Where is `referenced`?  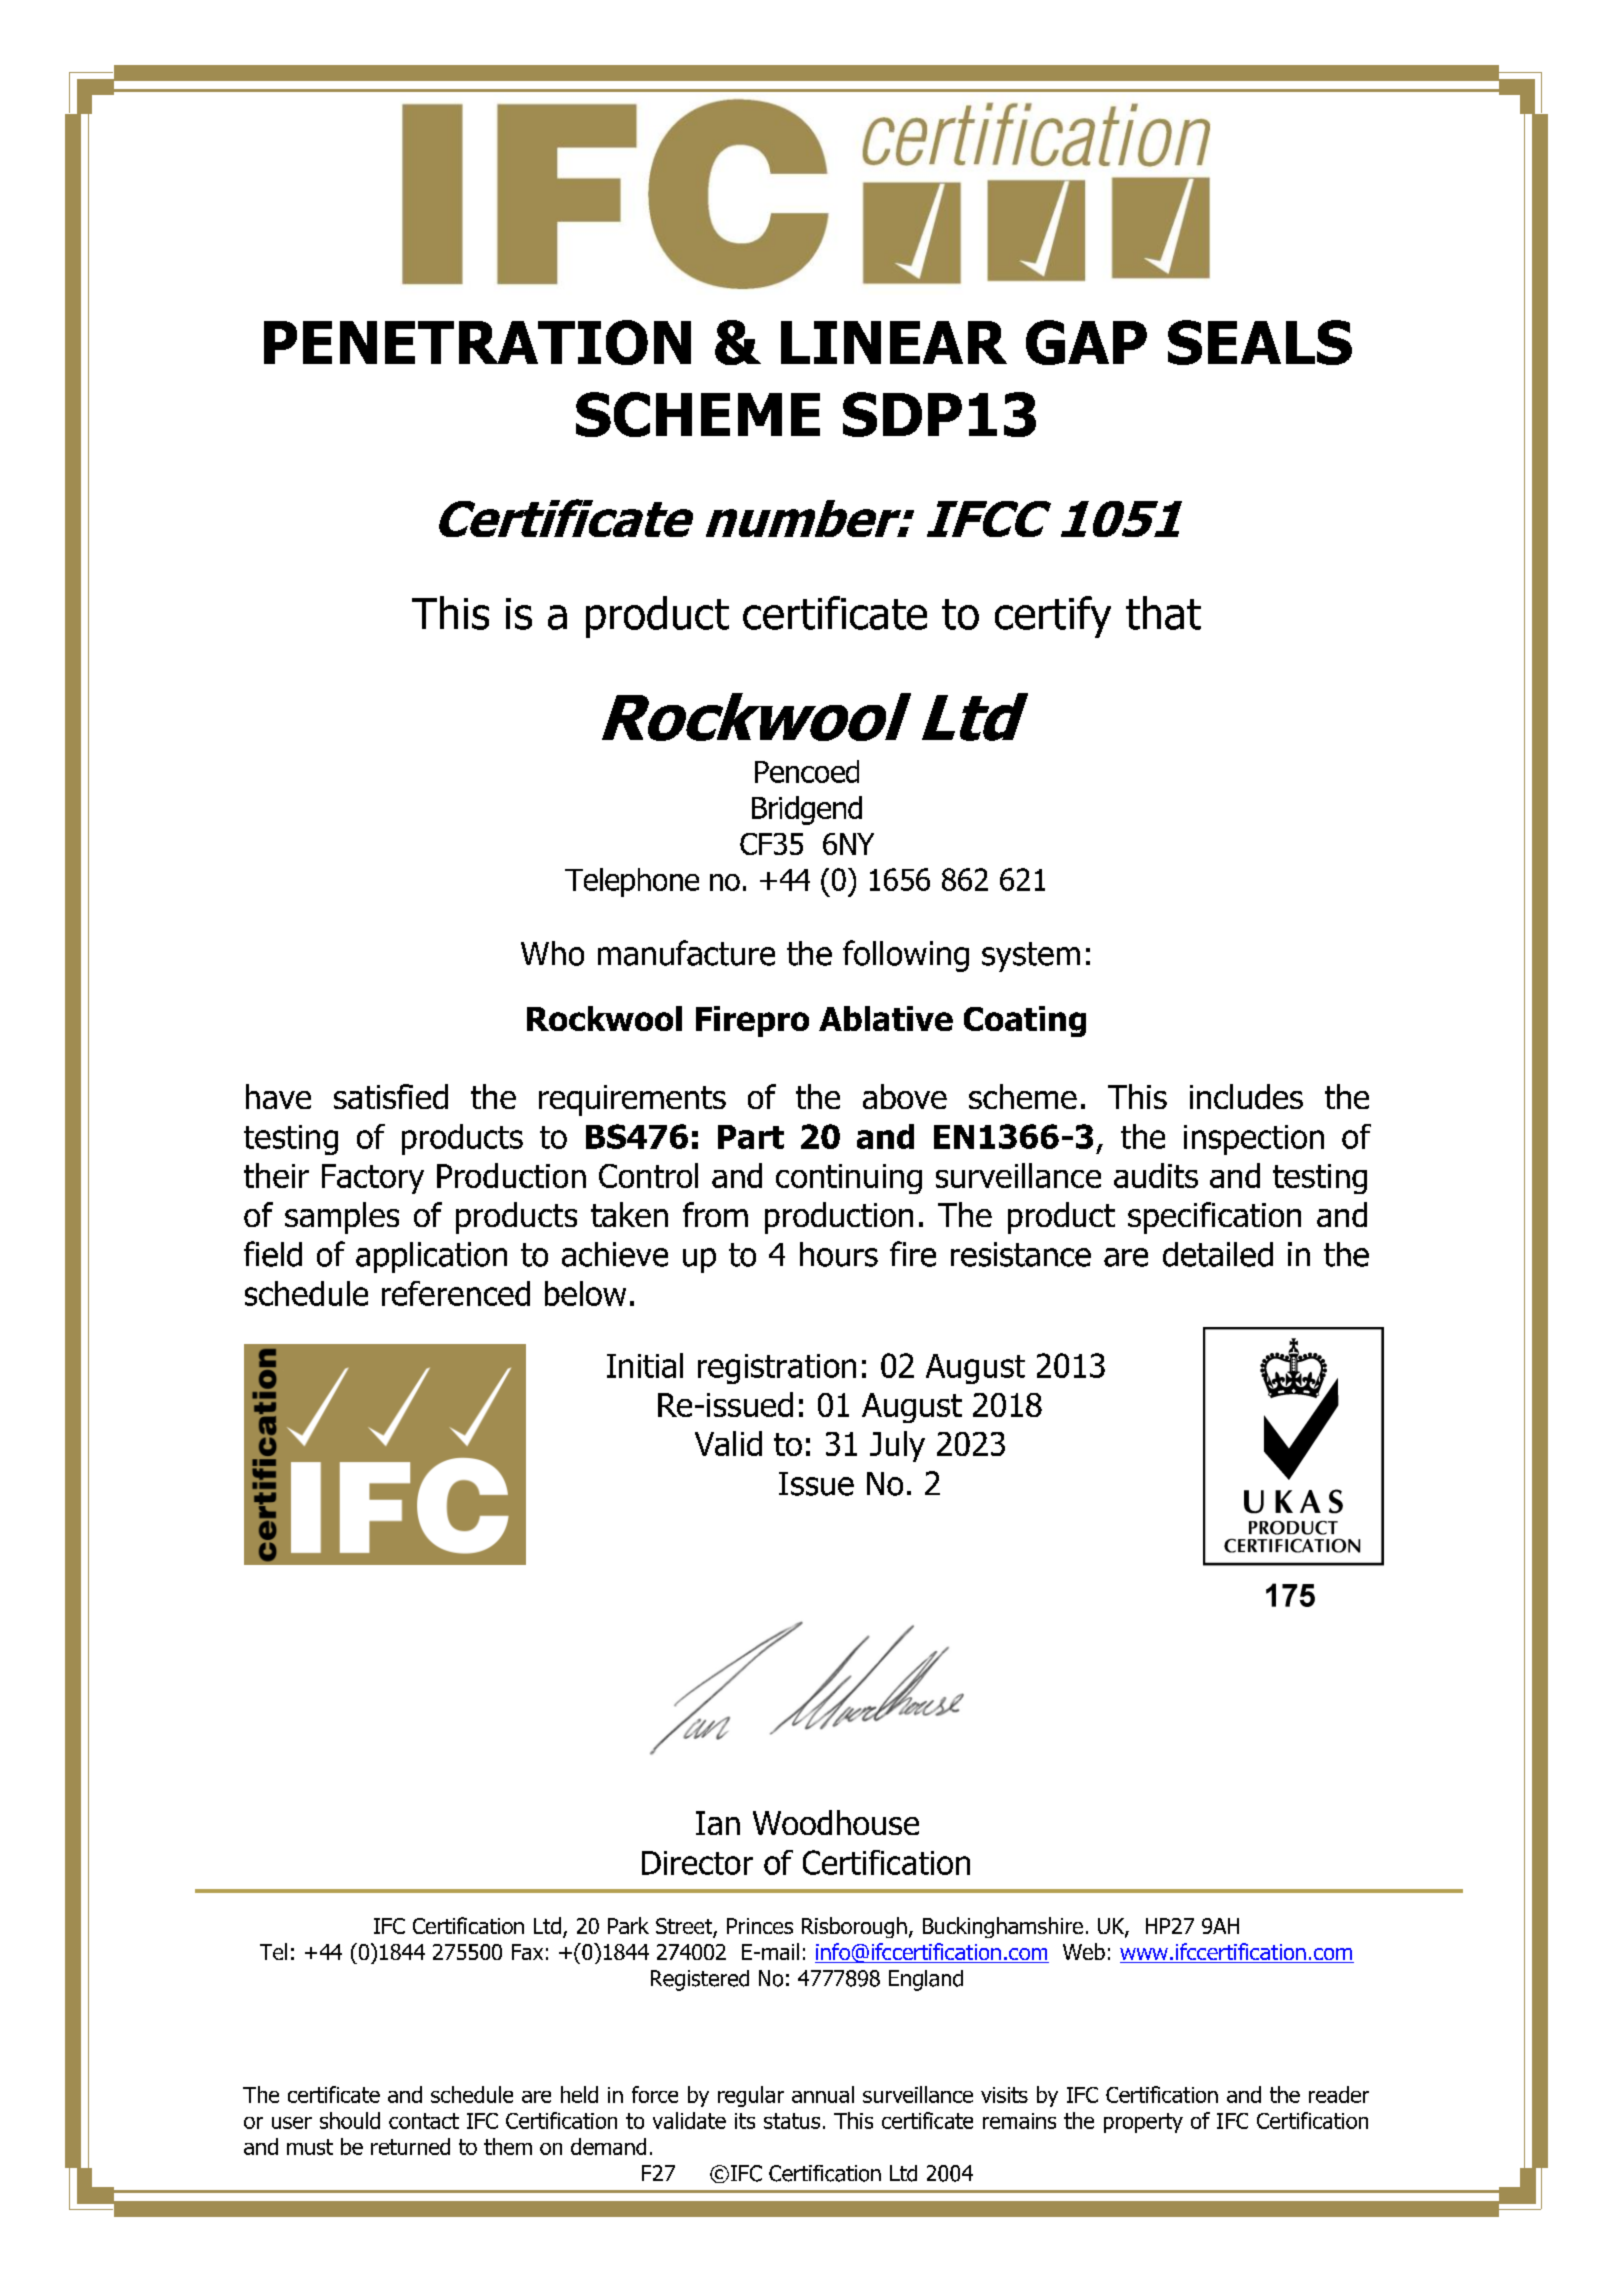
referenced is located at coordinates (456, 1293).
